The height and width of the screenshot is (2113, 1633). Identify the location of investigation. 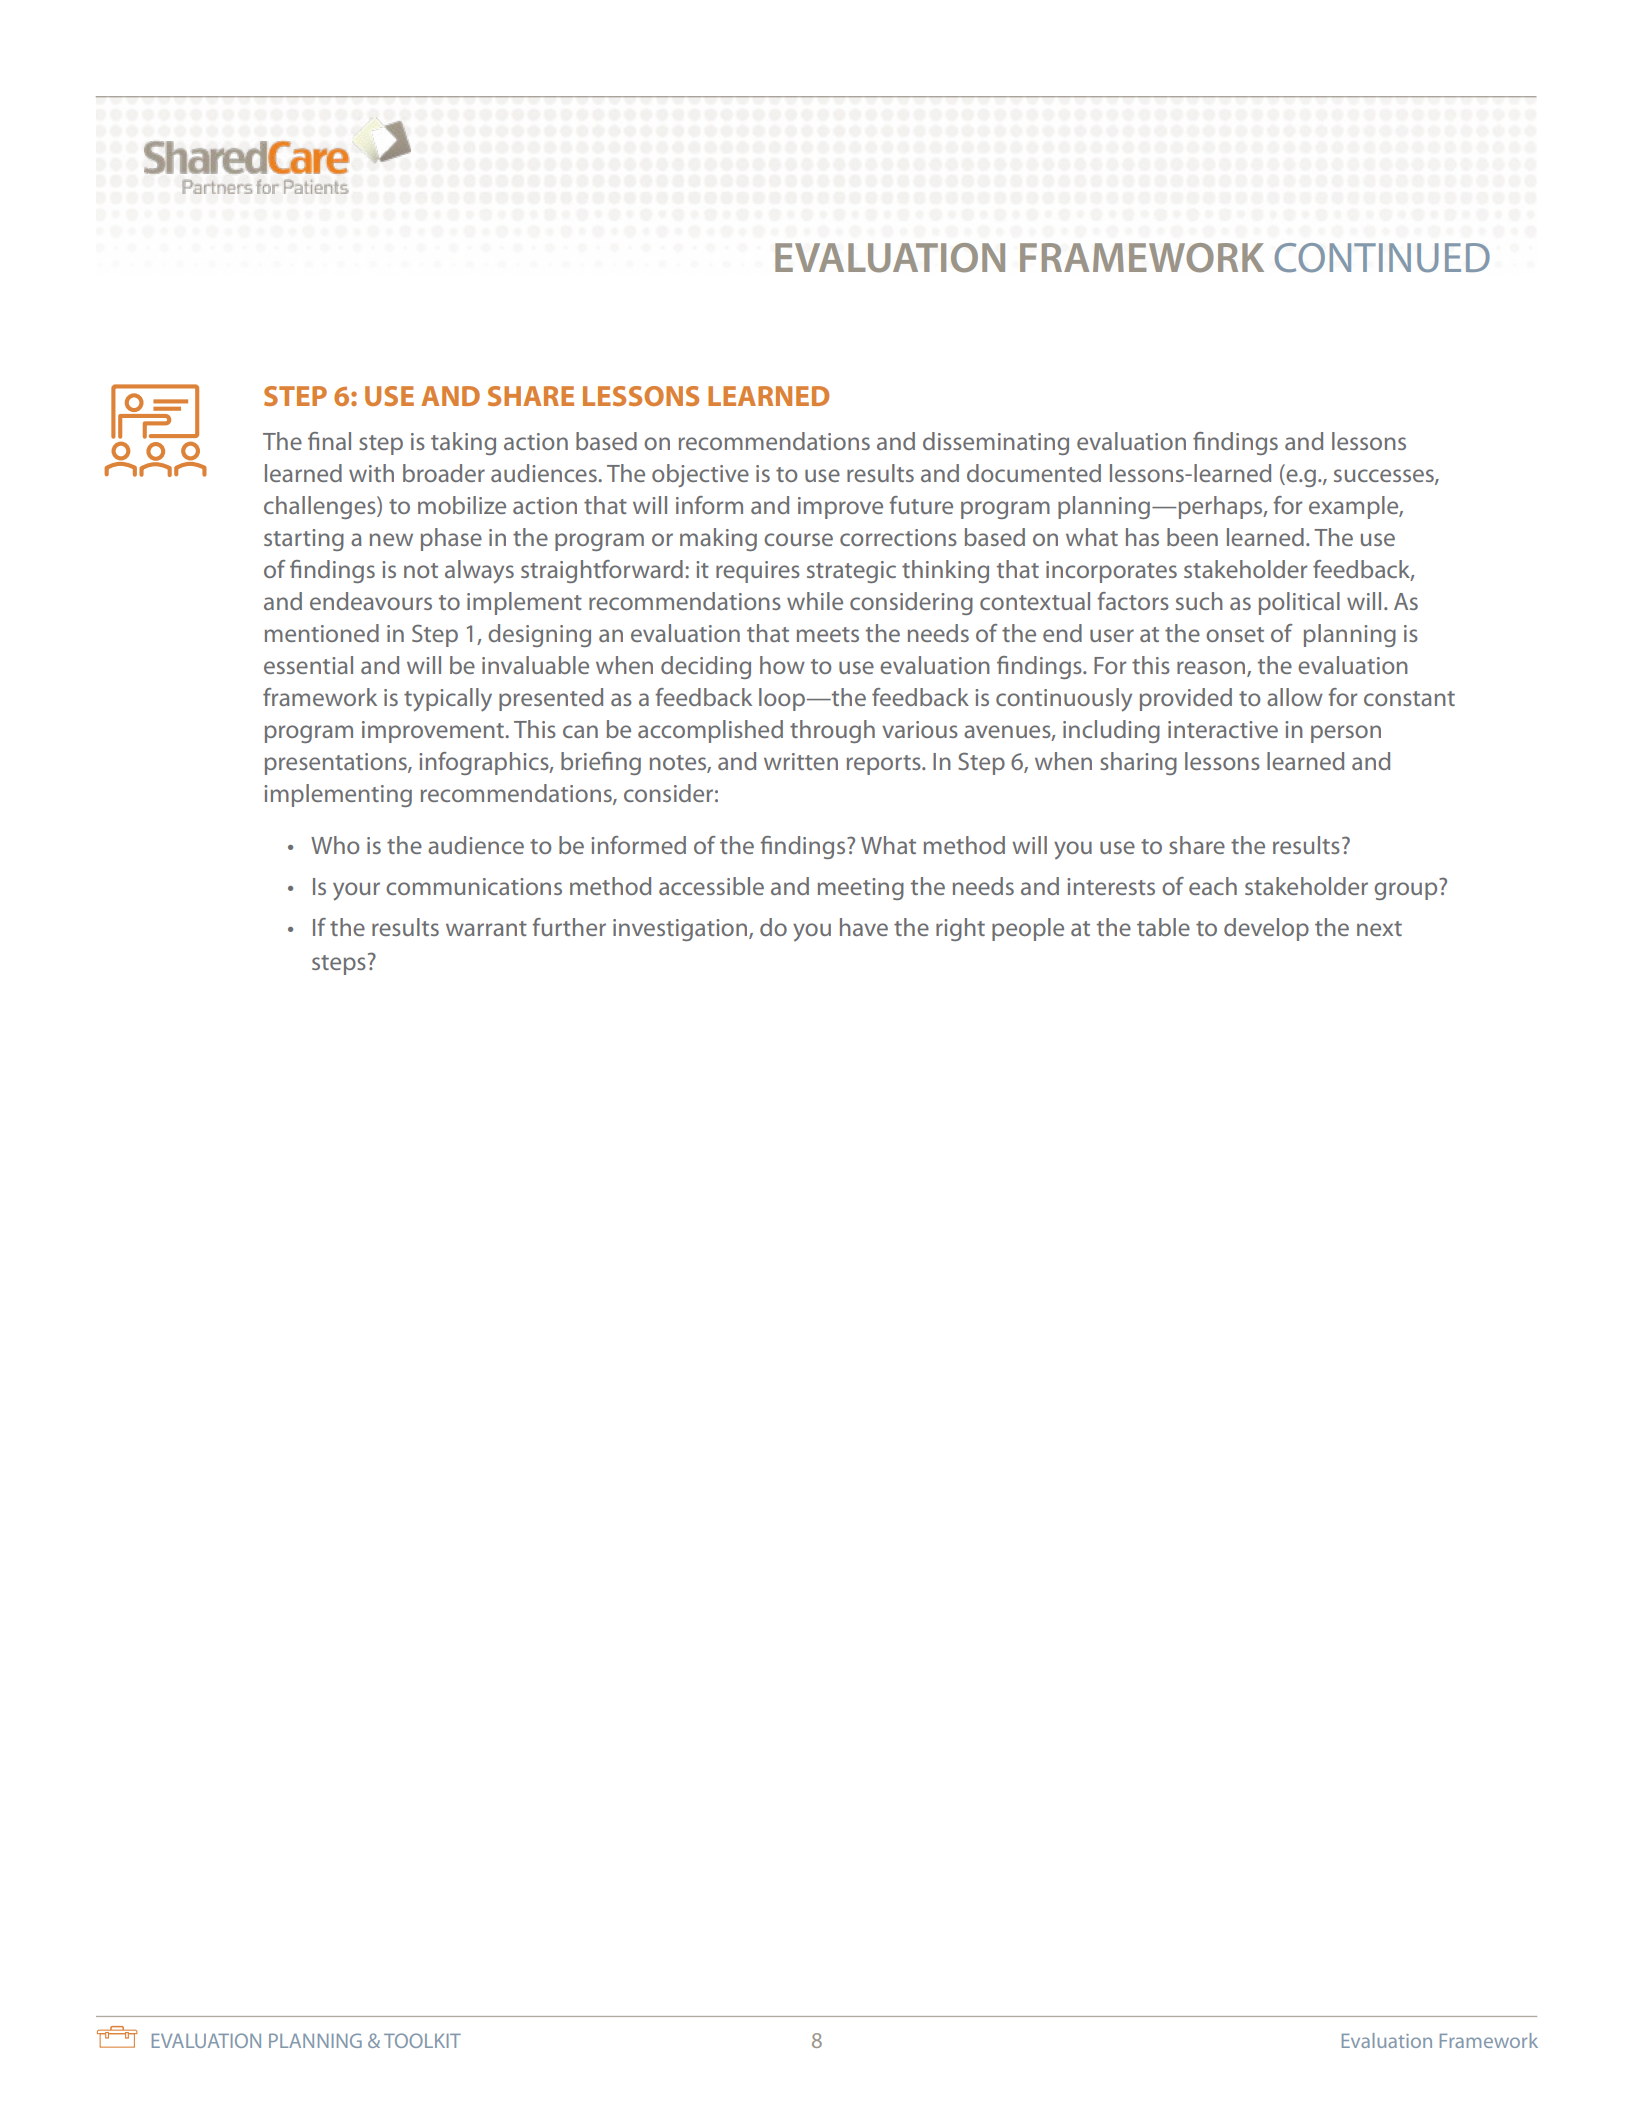
(681, 930).
